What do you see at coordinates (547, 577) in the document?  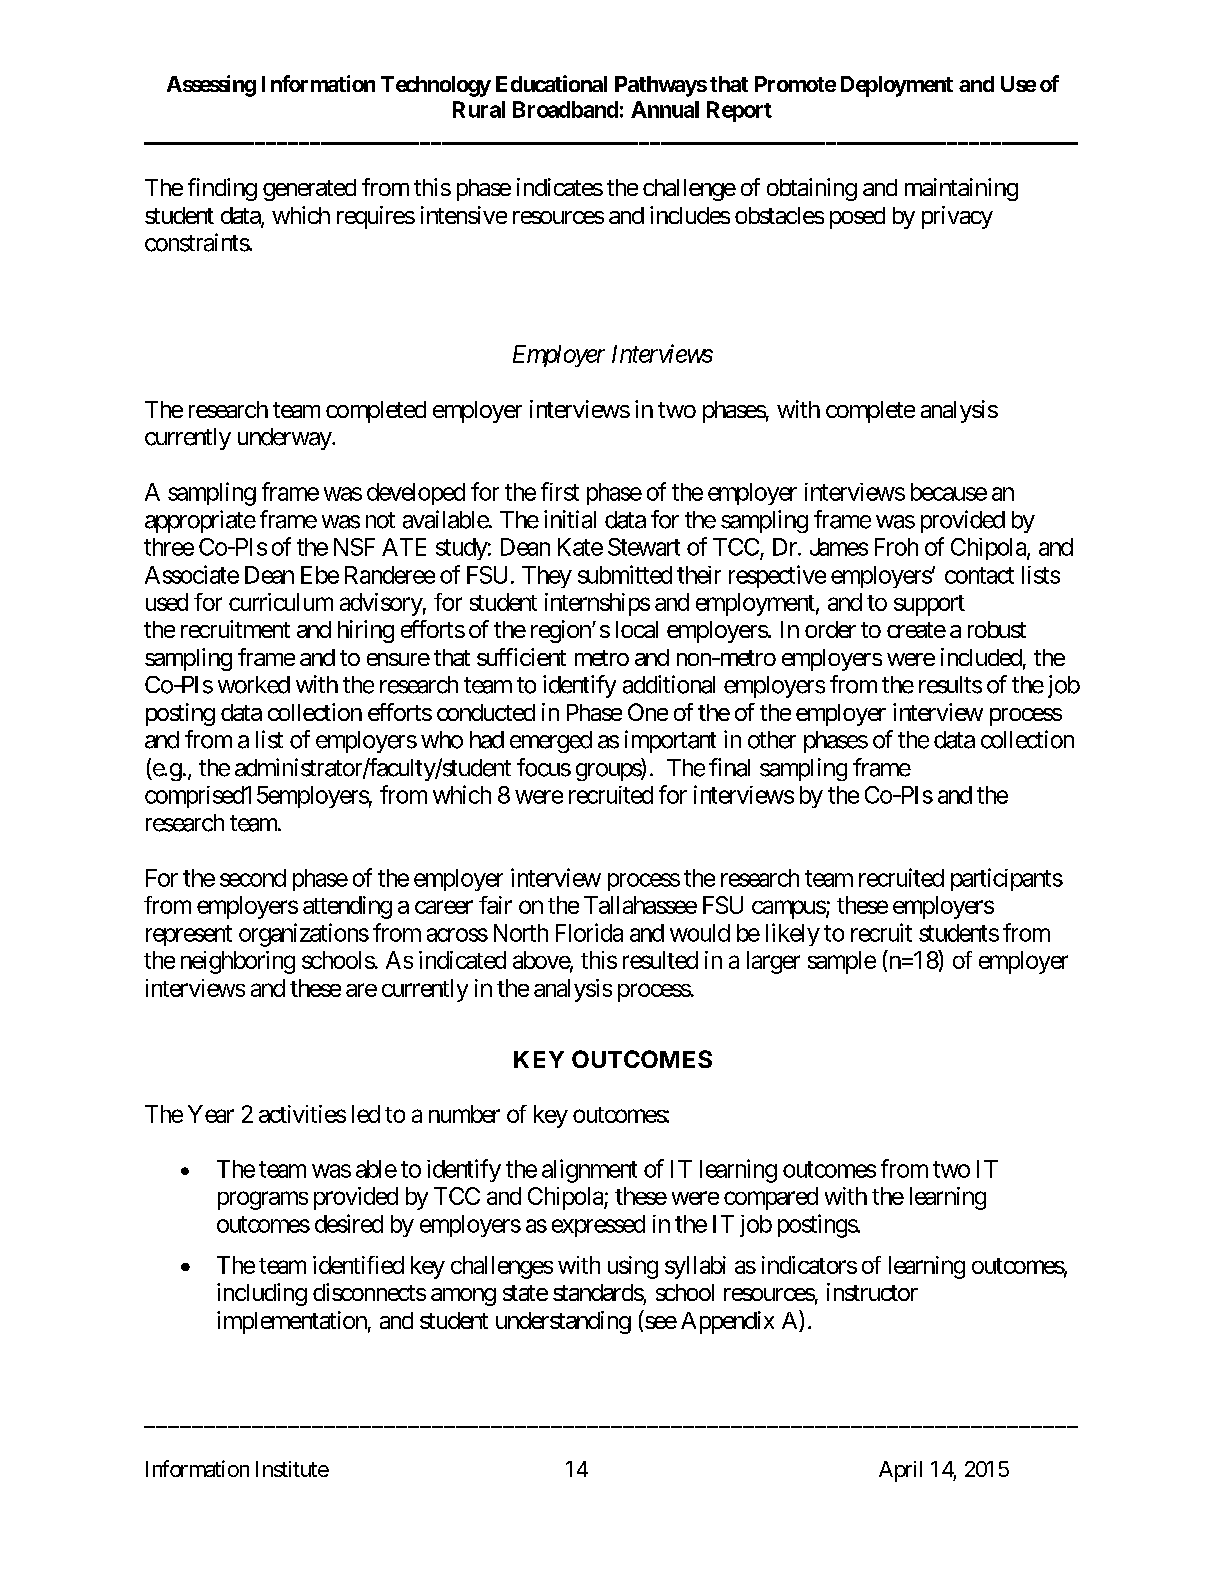 I see `They` at bounding box center [547, 577].
